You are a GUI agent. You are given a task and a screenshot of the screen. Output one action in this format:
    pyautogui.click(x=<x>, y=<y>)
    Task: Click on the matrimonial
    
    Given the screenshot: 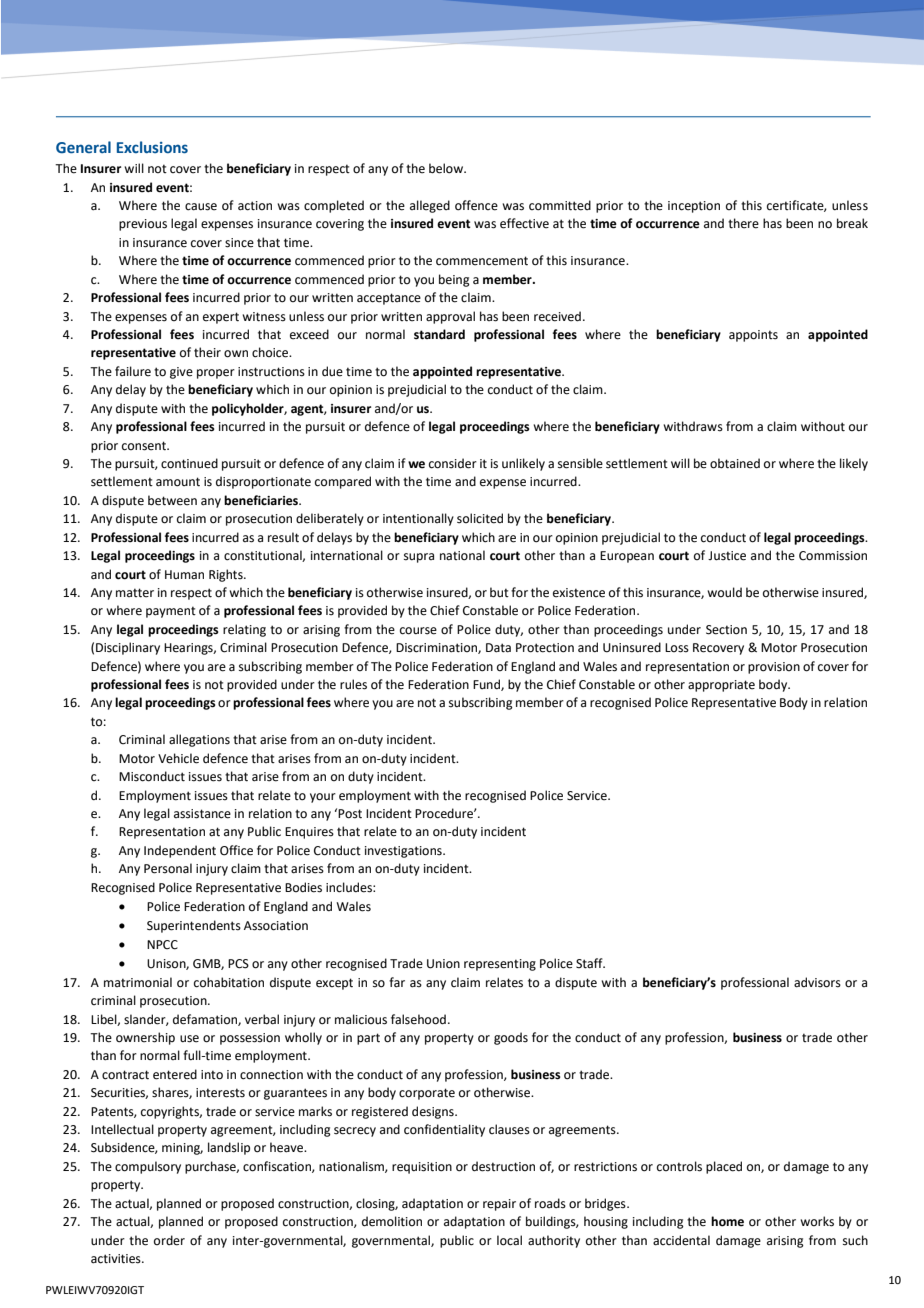 What is the action you would take?
    pyautogui.click(x=138, y=982)
